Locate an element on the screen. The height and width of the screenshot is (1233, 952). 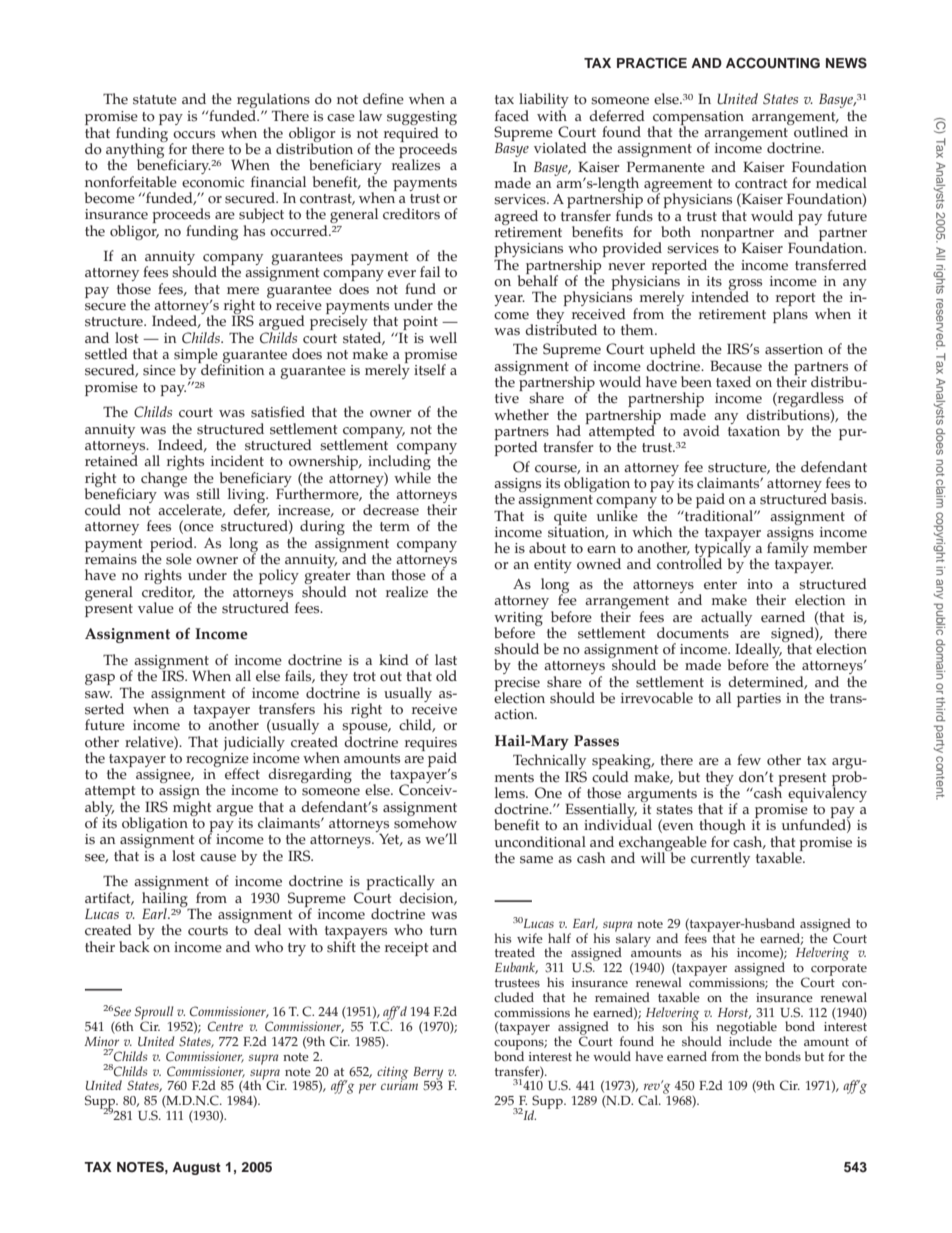
value is located at coordinates (156, 608).
